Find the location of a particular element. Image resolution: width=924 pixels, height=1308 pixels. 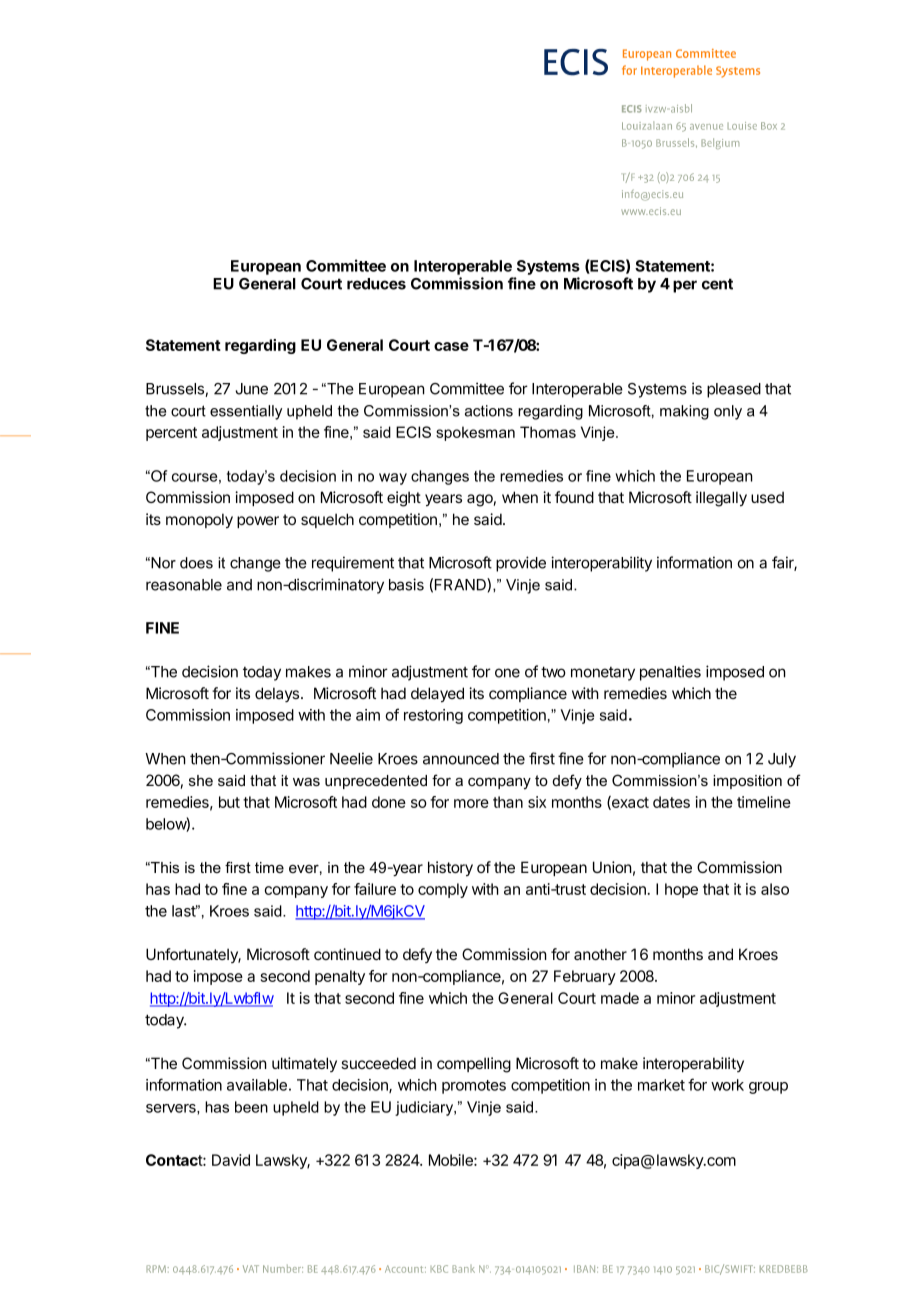

pleased is located at coordinates (734, 390).
